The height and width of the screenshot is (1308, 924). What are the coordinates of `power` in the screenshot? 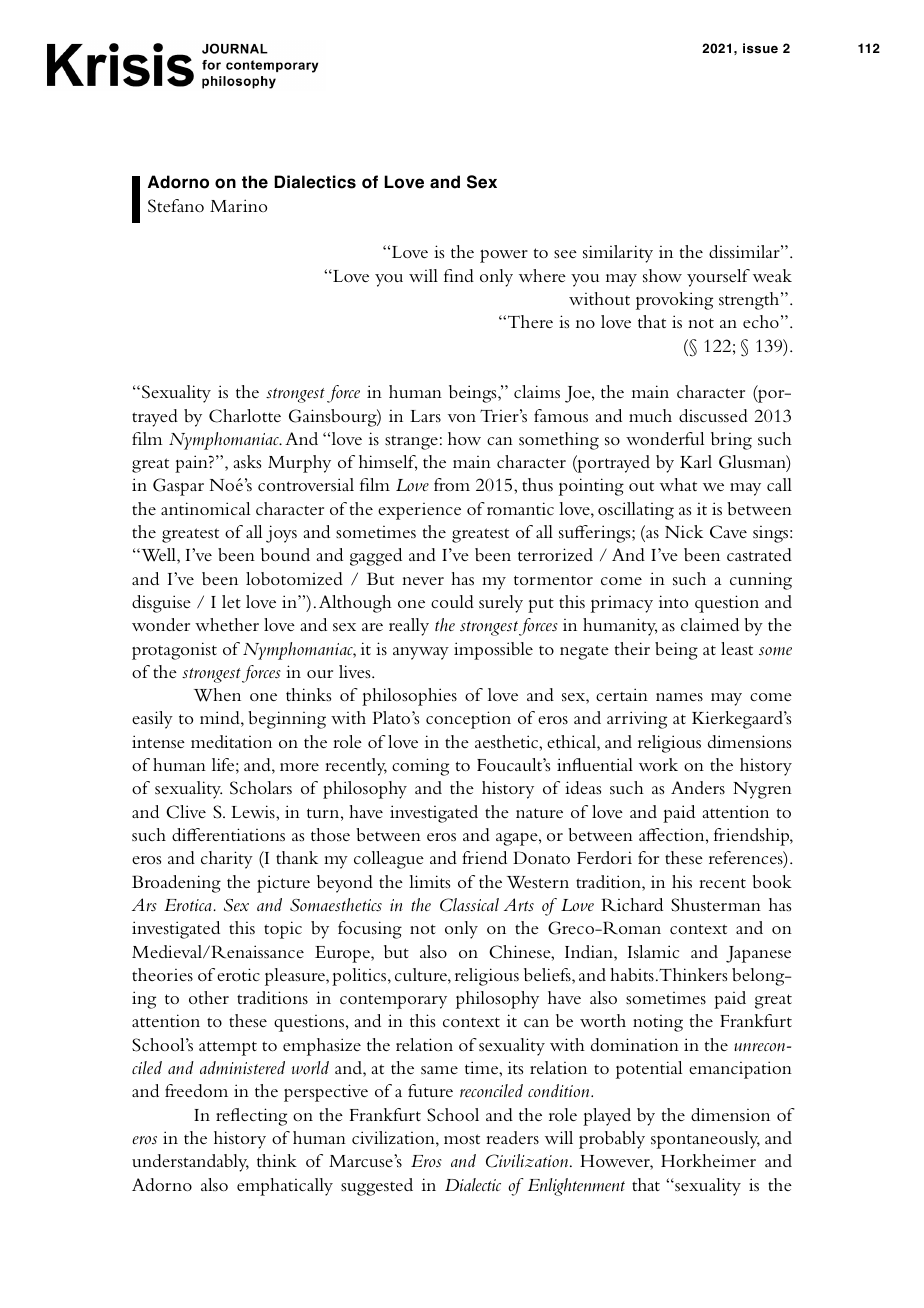 It's located at (504, 256).
